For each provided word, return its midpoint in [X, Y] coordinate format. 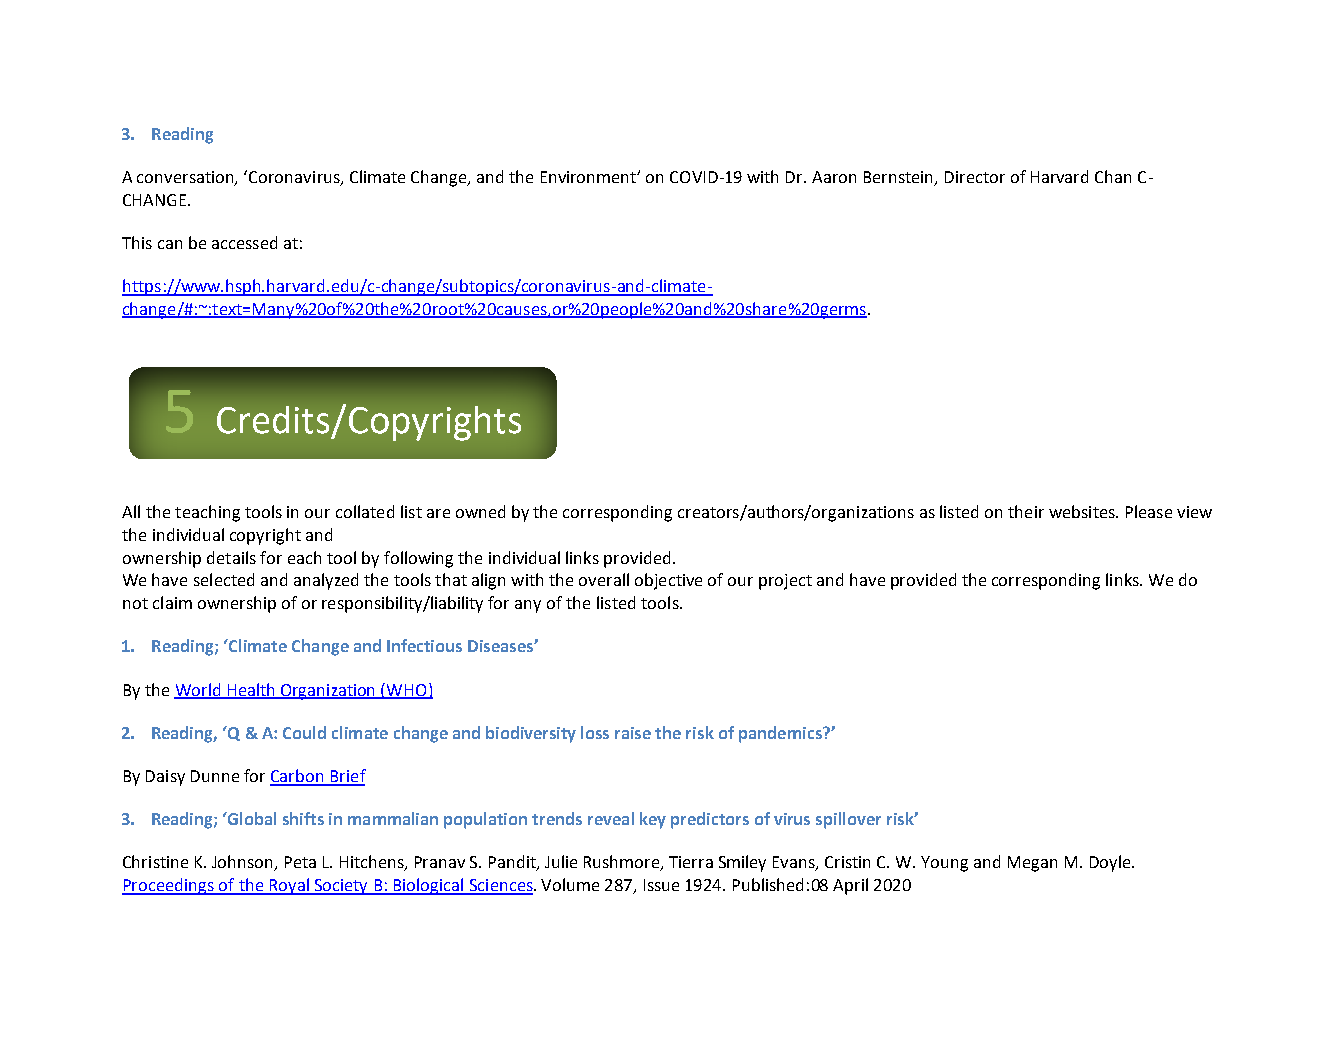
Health [251, 690]
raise [633, 733]
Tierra [691, 862]
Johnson [244, 863]
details [231, 557]
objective [668, 581]
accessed [244, 242]
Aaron [834, 177]
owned [480, 511]
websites [1083, 511]
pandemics [781, 734]
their [1026, 511]
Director [975, 177]
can [170, 244]
